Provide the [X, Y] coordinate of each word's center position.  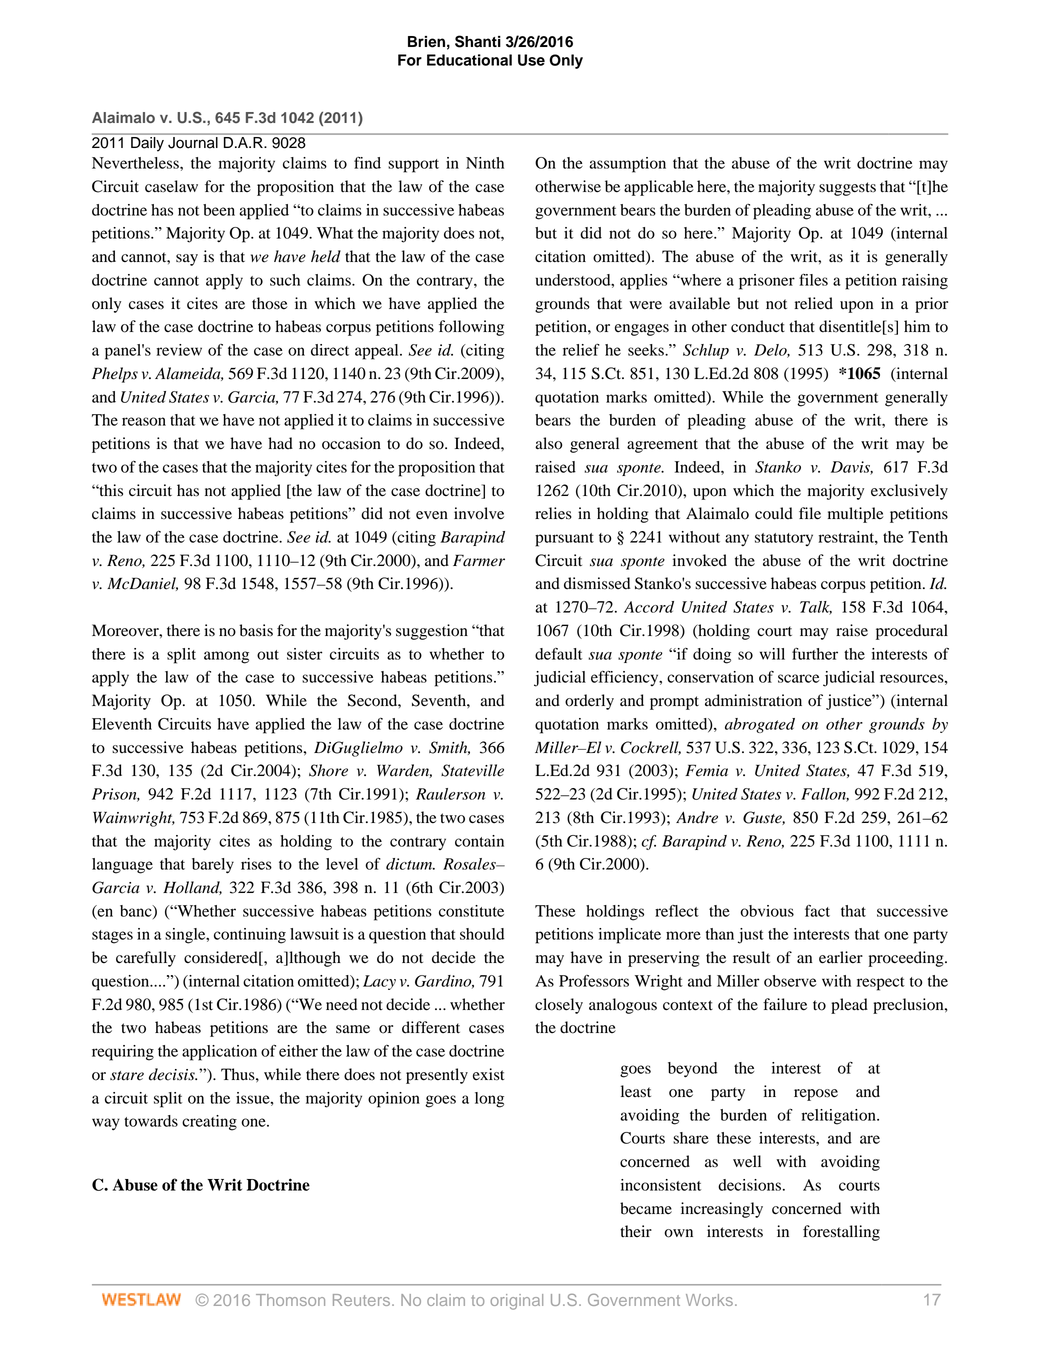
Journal [193, 143]
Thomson [290, 1300]
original [516, 1302]
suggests [847, 189]
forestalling [841, 1233]
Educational [469, 60]
